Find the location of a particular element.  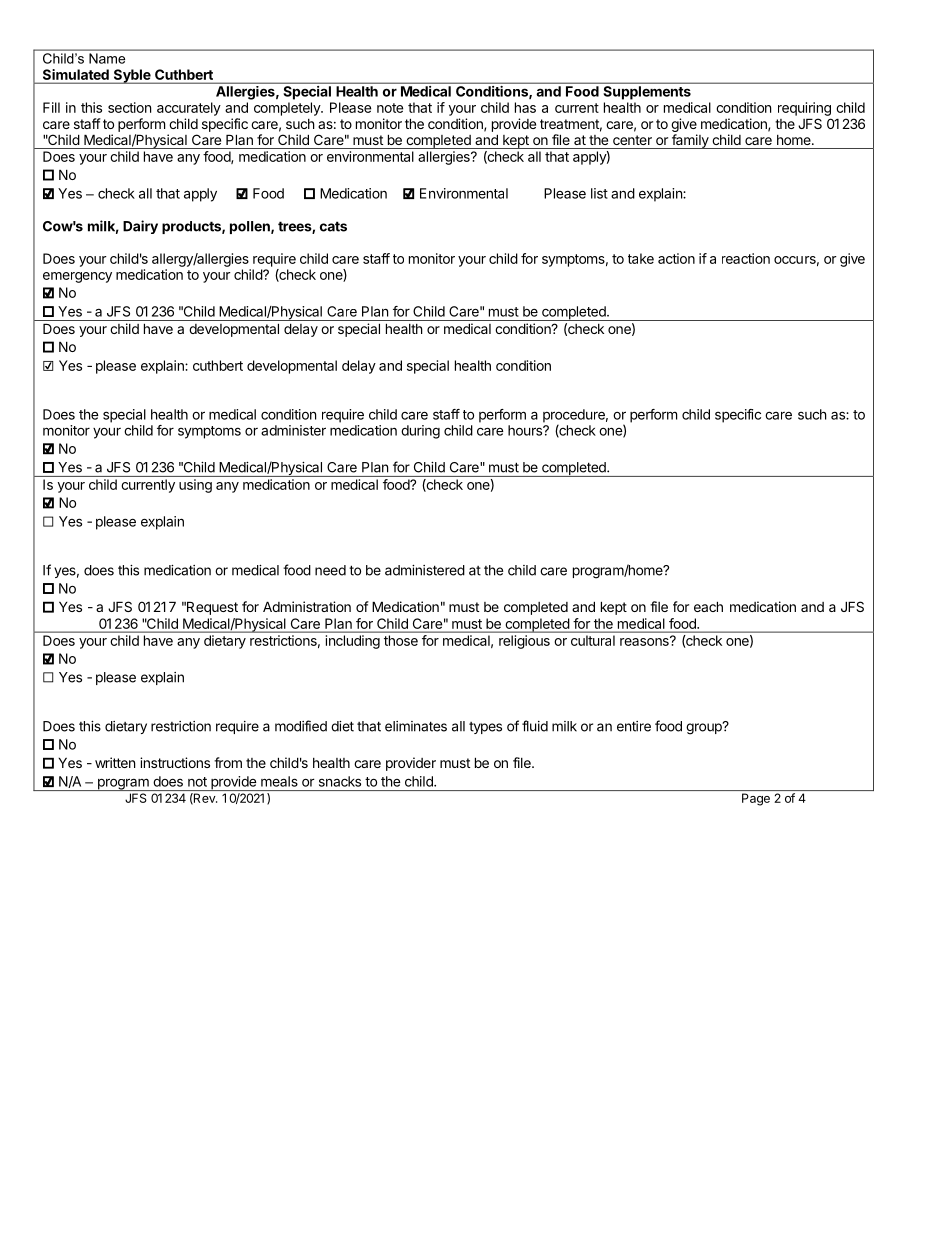

written is located at coordinates (115, 762).
